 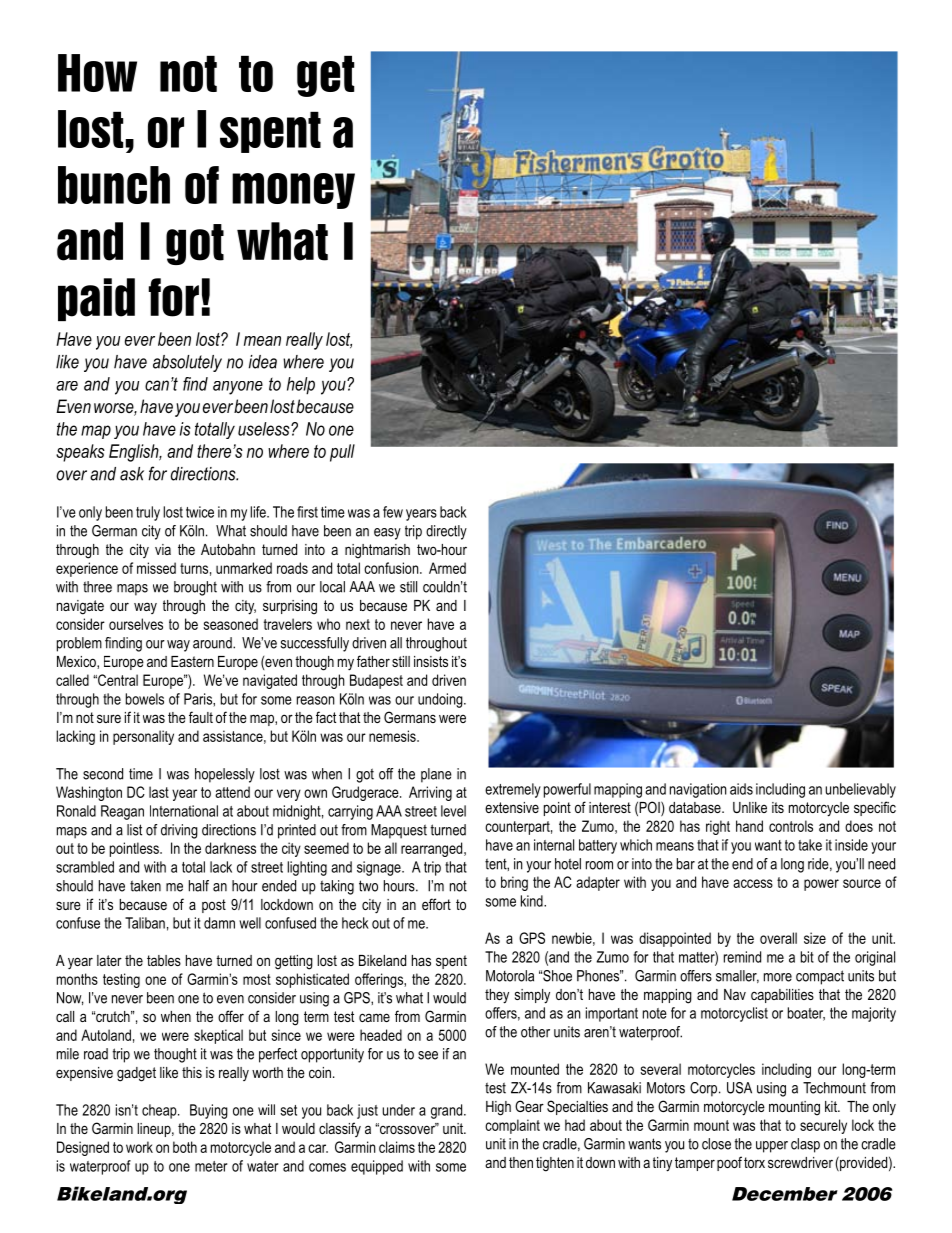 What do you see at coordinates (741, 789) in the screenshot?
I see `aids` at bounding box center [741, 789].
